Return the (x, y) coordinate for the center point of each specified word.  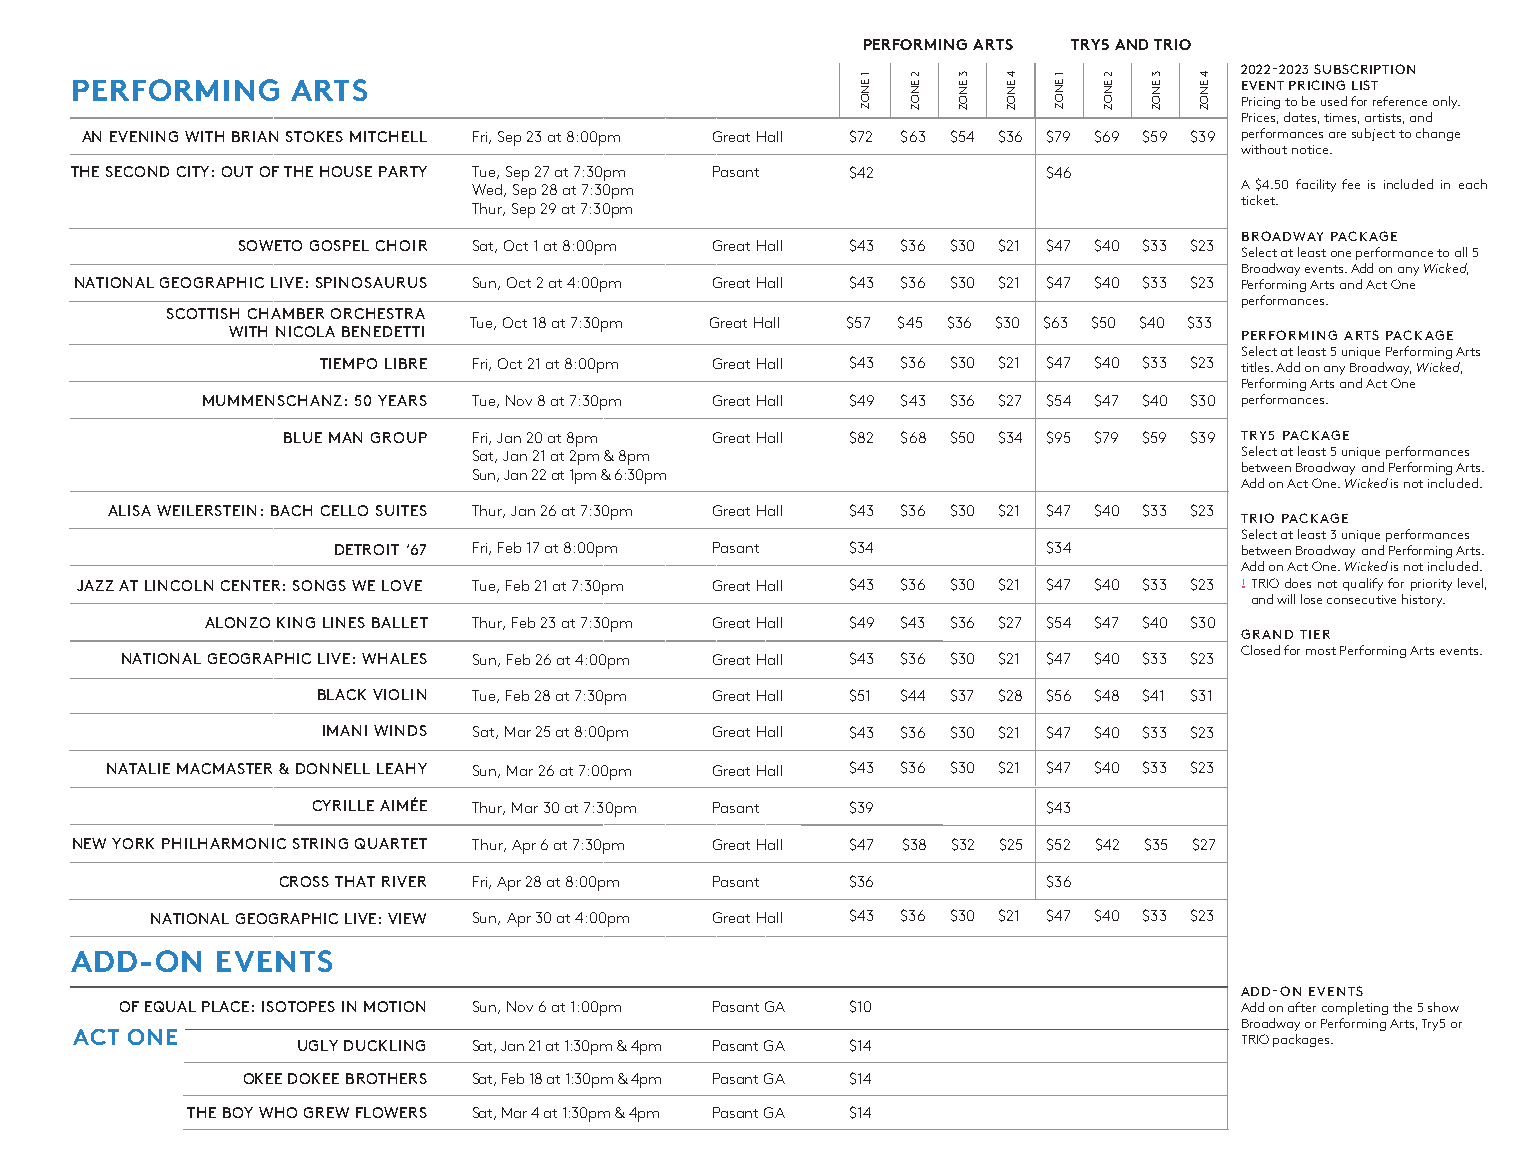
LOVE (402, 585)
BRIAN (255, 136)
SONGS (319, 585)
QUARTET (391, 843)
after (1302, 1007)
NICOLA (305, 331)
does (1298, 583)
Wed (488, 190)
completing (1355, 1008)
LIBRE (406, 363)
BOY (238, 1112)
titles (1257, 367)
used (1334, 101)
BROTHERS (386, 1078)
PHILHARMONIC (224, 843)
